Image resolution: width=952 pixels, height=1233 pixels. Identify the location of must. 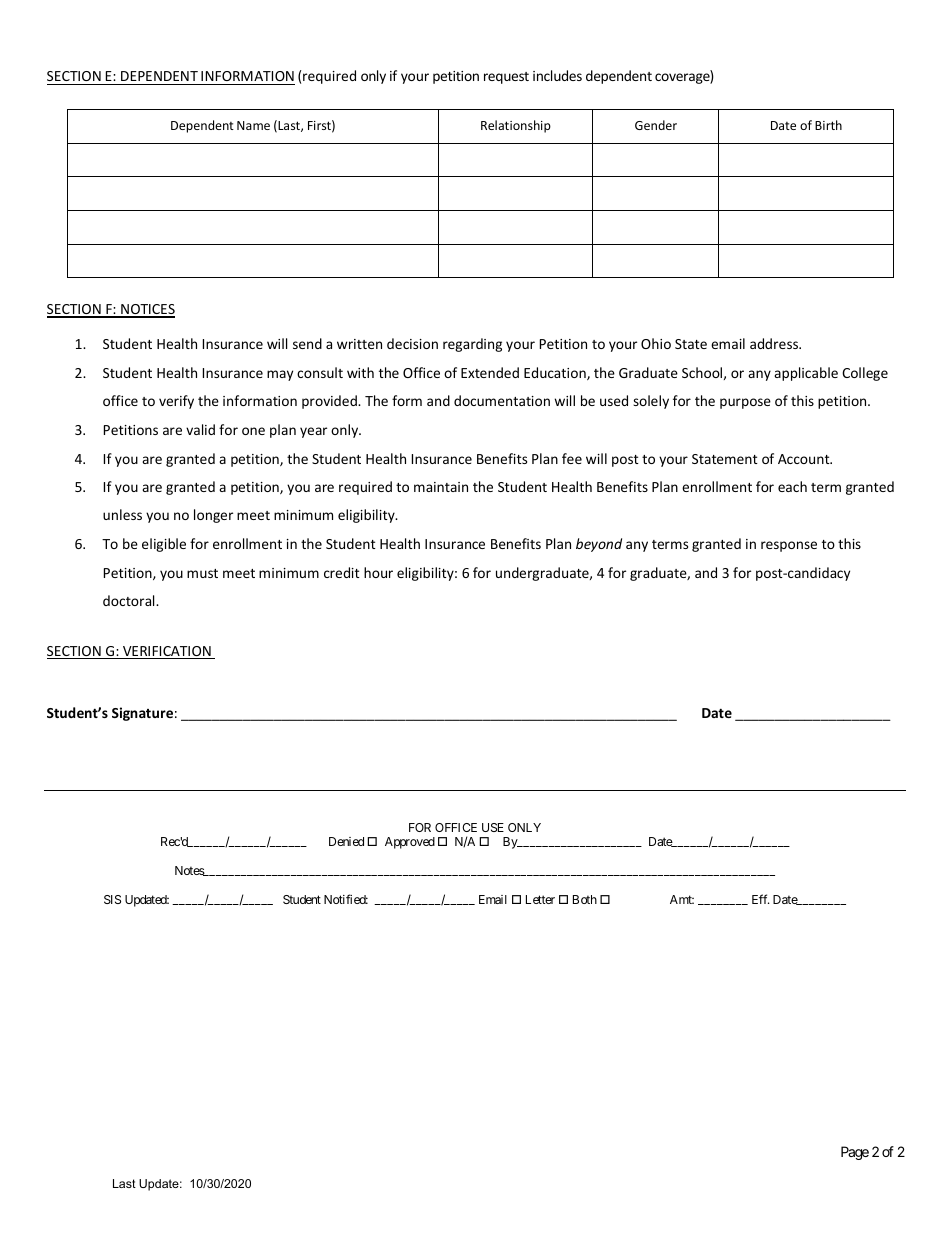
(202, 573).
